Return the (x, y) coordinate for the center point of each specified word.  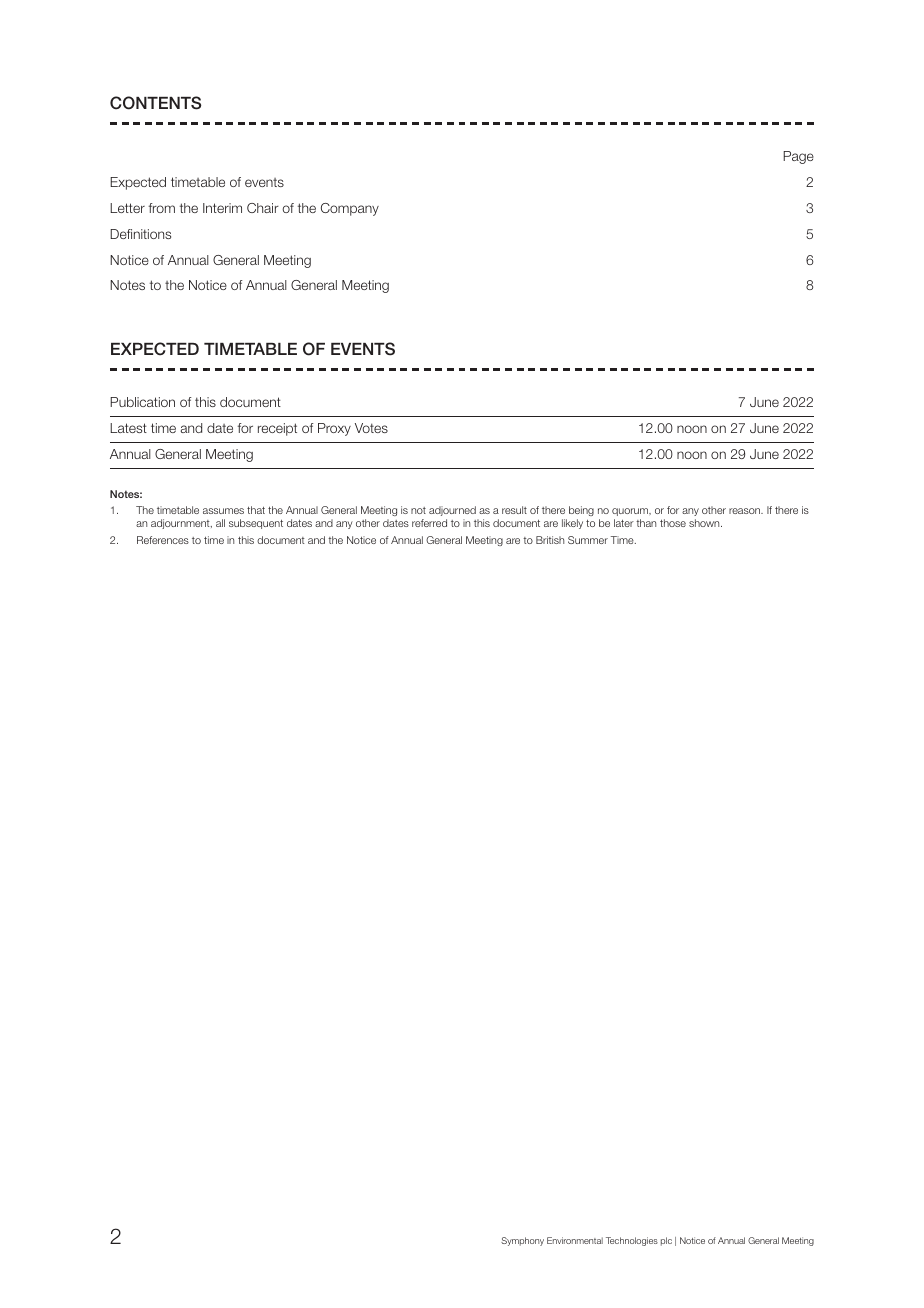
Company (350, 209)
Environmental (575, 1240)
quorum (631, 512)
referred (429, 523)
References (163, 540)
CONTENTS (155, 103)
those (673, 523)
